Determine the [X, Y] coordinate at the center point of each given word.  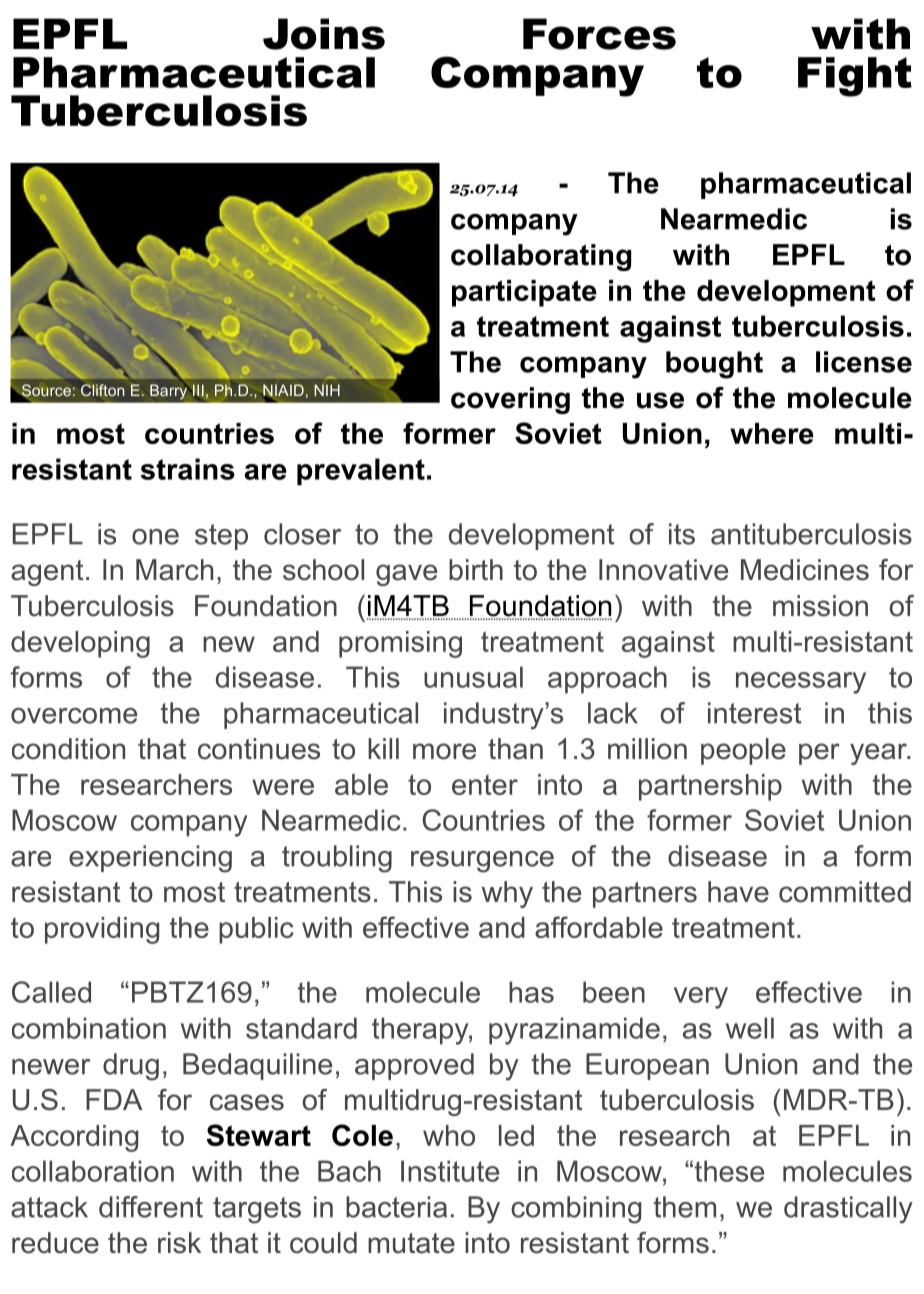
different [151, 1207]
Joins [324, 34]
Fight [855, 77]
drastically [848, 1210]
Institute [450, 1171]
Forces [599, 34]
